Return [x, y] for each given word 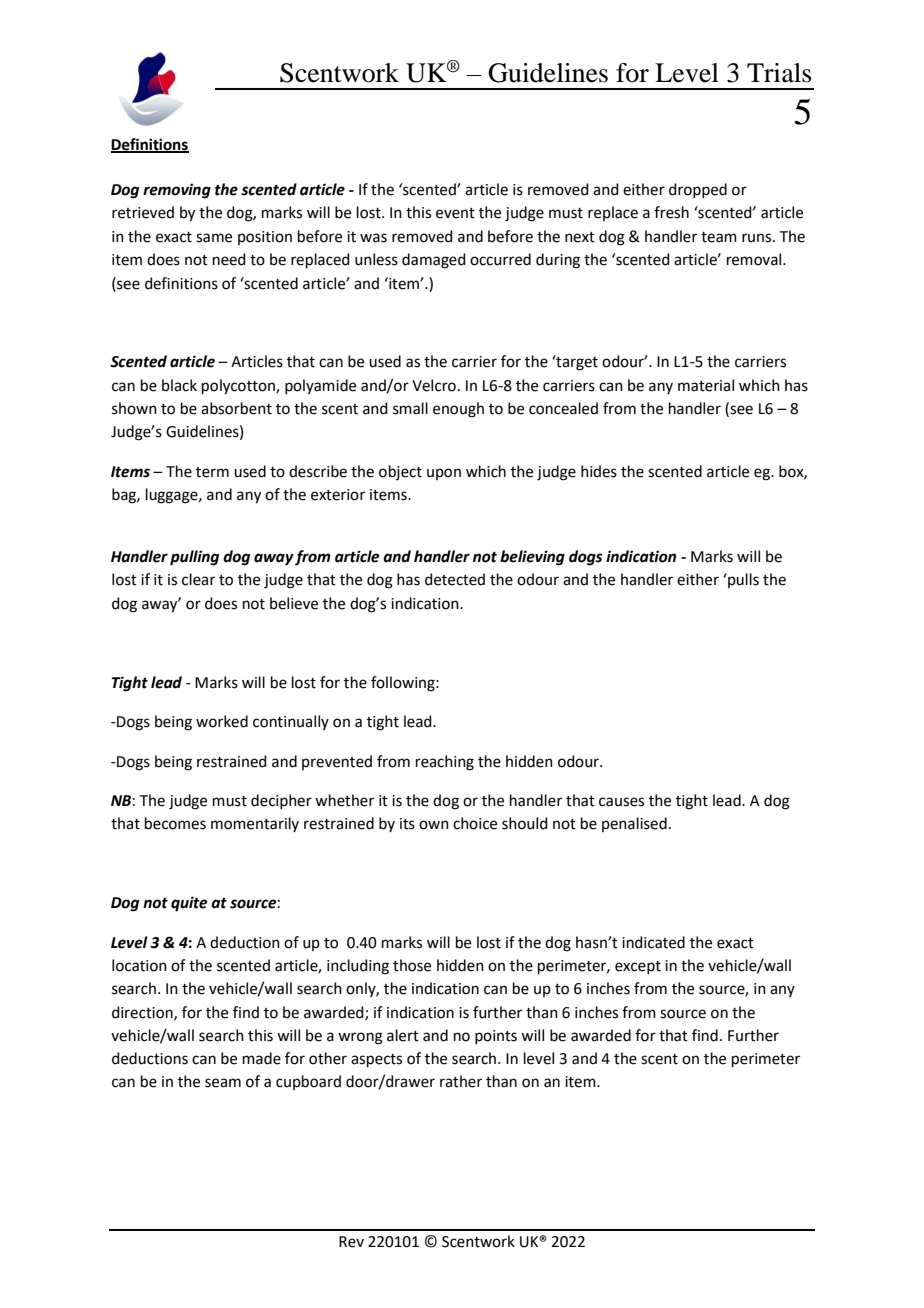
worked [222, 721]
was [373, 238]
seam [223, 1083]
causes [621, 802]
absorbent [236, 408]
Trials [779, 73]
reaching [445, 763]
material [706, 385]
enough [458, 410]
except [638, 967]
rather [461, 1081]
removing [177, 191]
